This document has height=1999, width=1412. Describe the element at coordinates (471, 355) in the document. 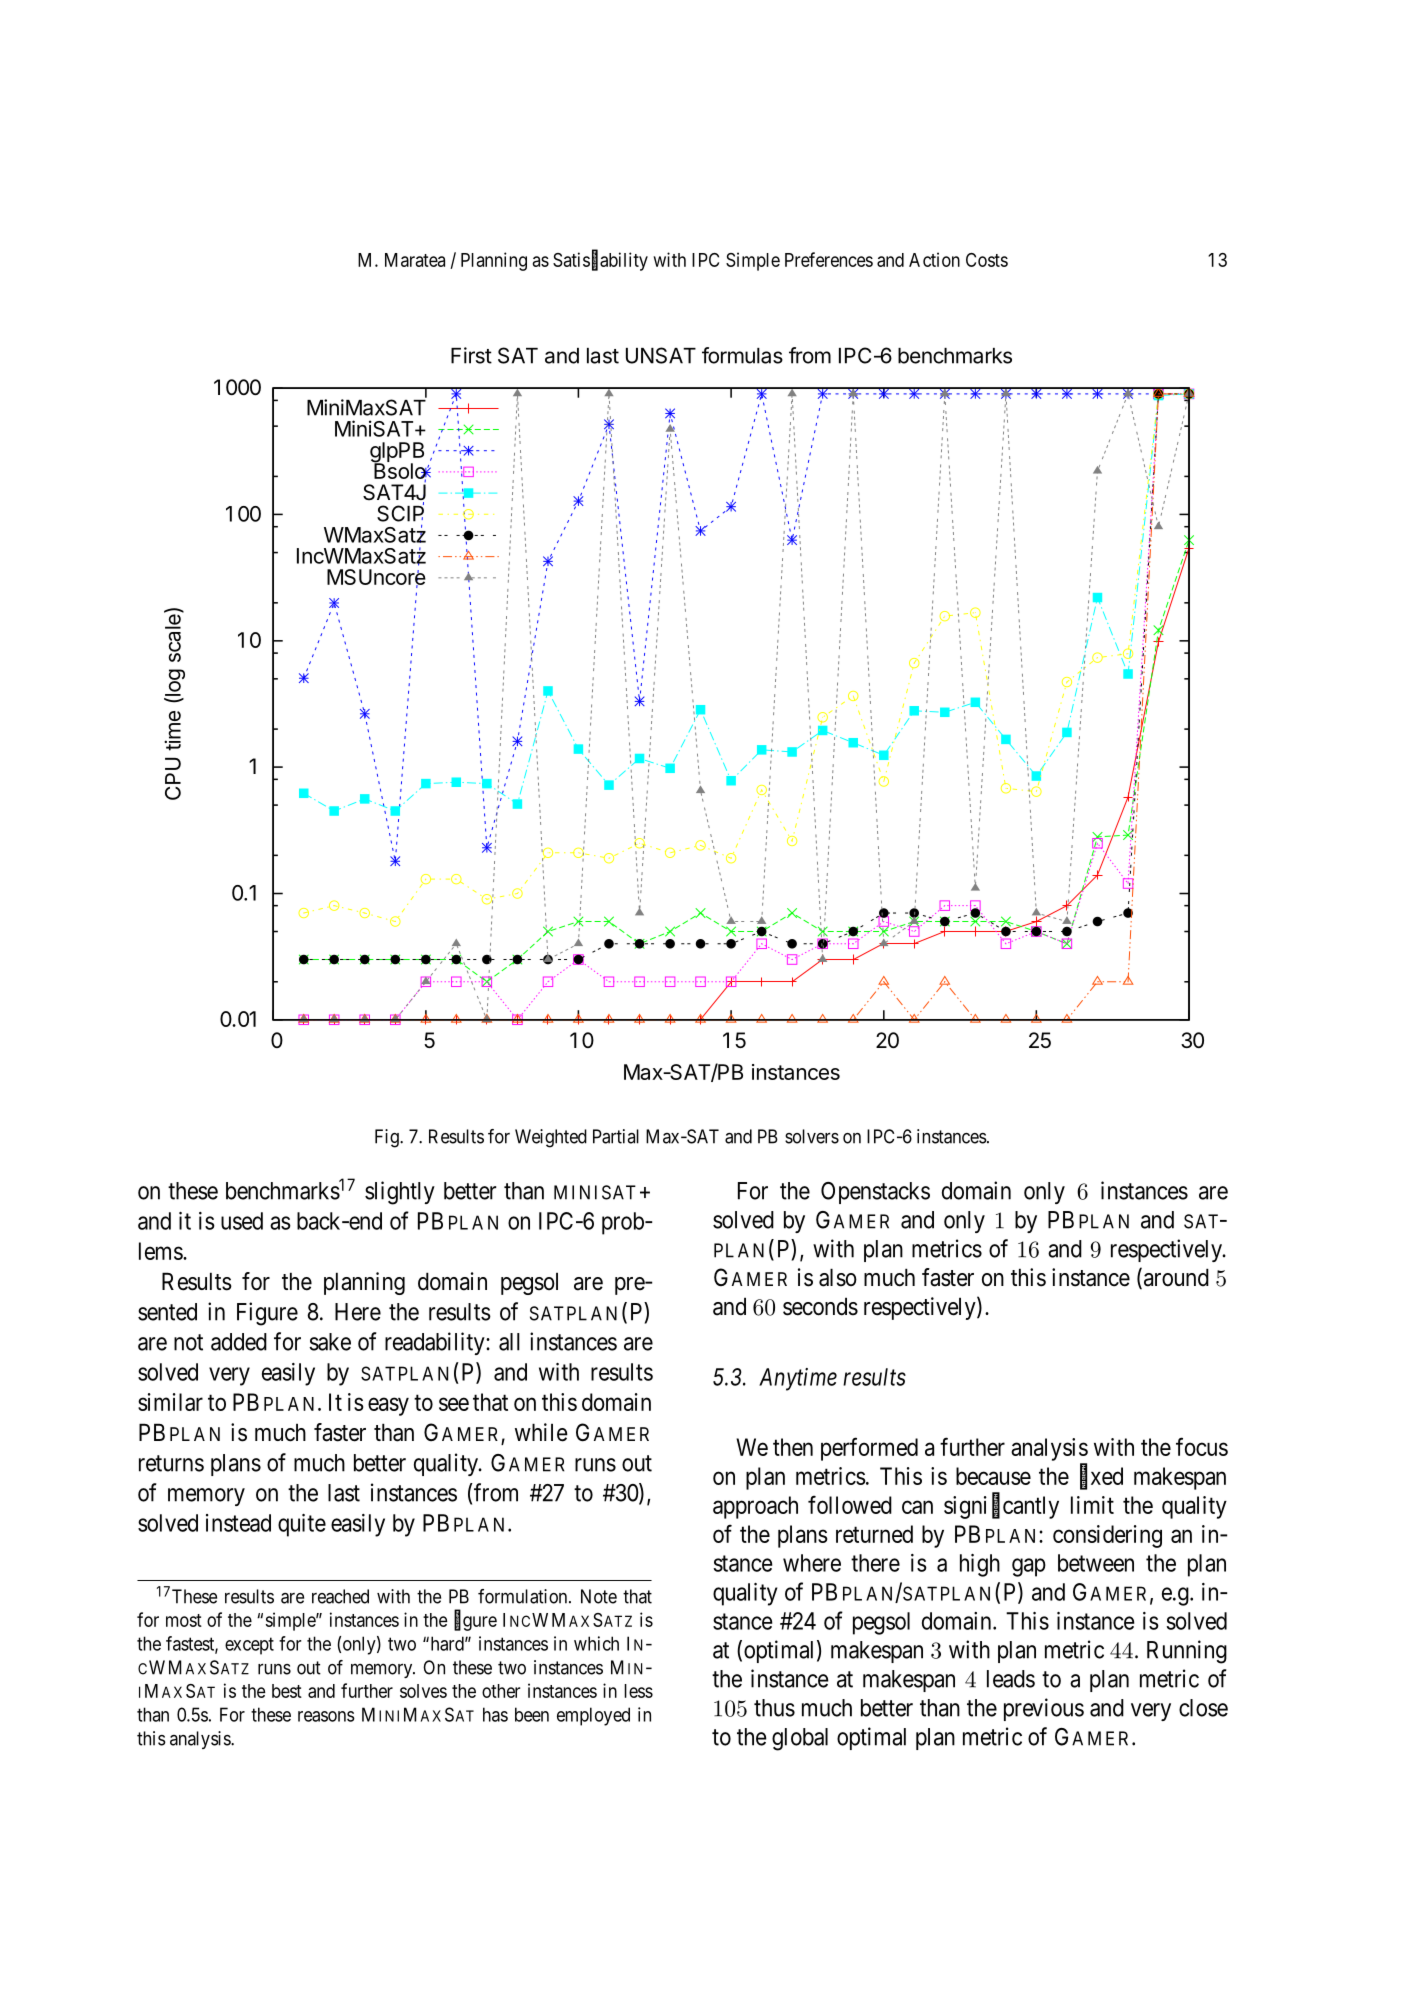

I see `First` at that location.
